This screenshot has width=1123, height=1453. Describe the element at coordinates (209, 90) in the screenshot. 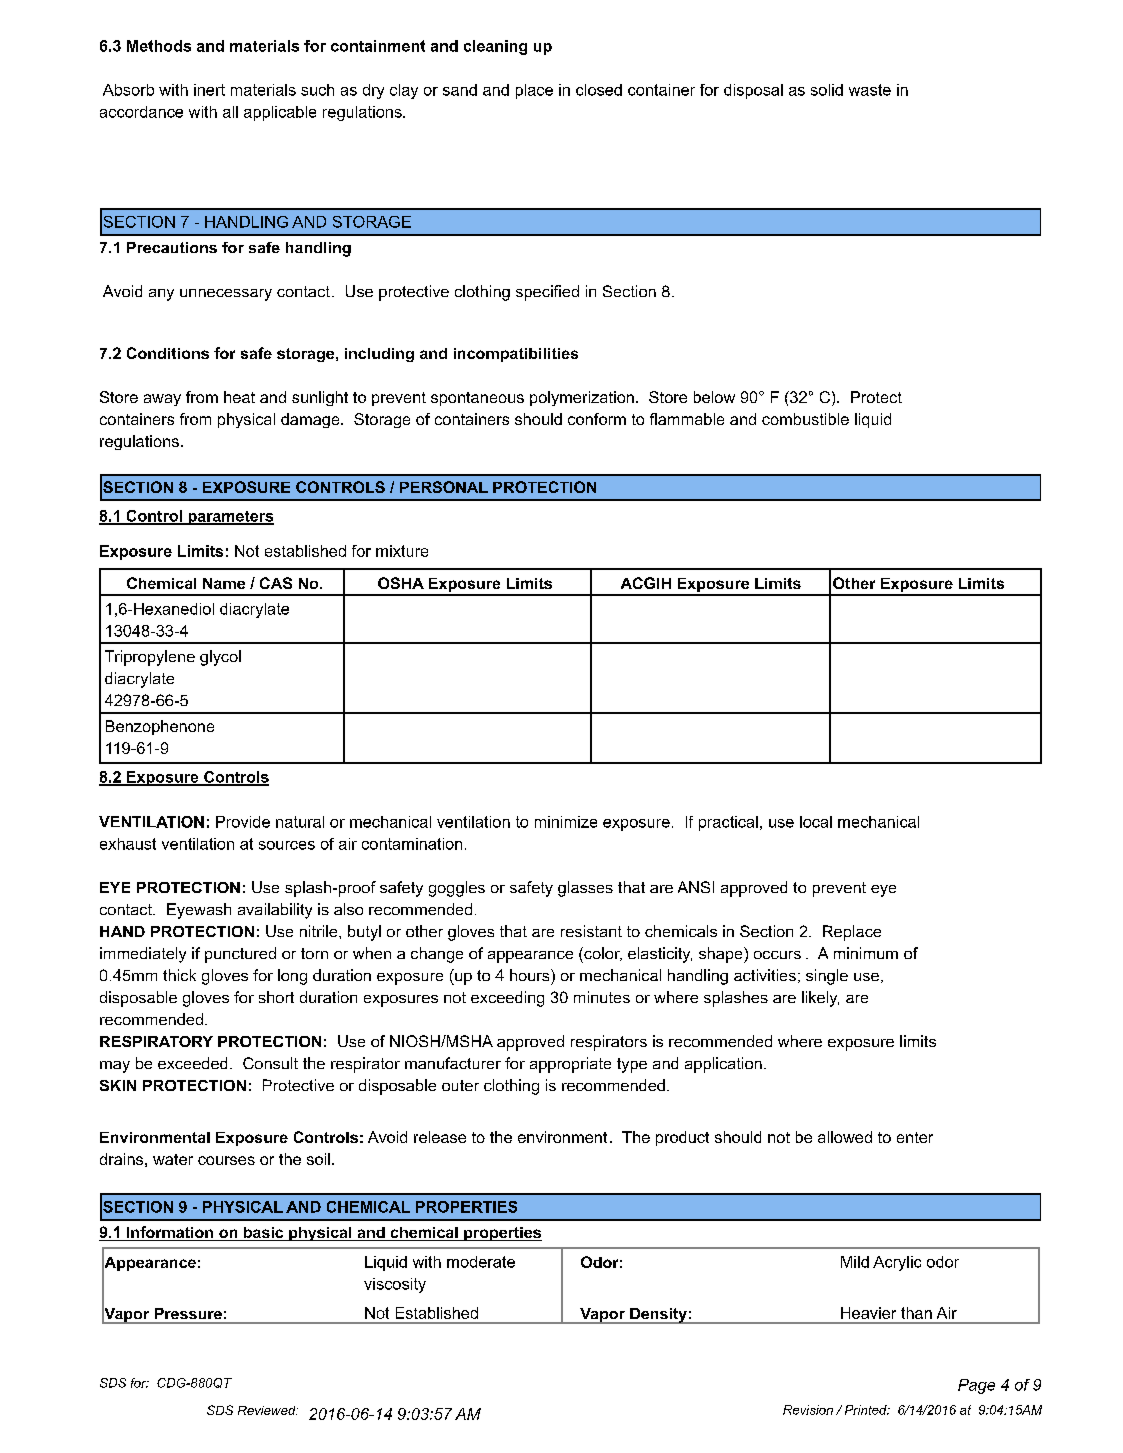

I see `inert` at that location.
